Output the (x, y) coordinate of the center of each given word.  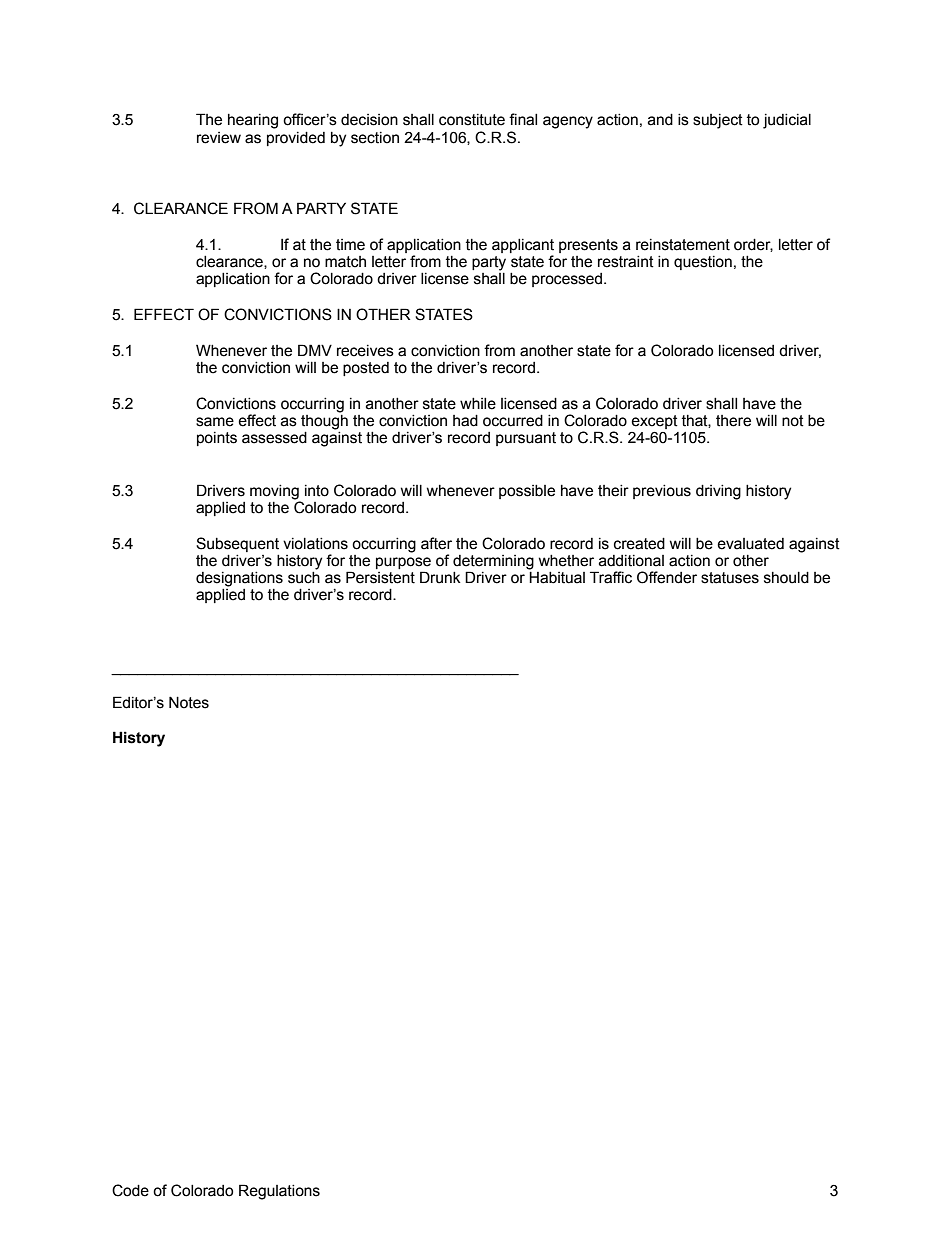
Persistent (380, 577)
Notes (189, 702)
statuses (730, 578)
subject (718, 121)
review (219, 138)
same (215, 422)
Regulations (279, 1192)
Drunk (440, 577)
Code (130, 1190)
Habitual (556, 576)
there (733, 421)
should (786, 578)
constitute (472, 120)
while (478, 404)
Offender (667, 577)
